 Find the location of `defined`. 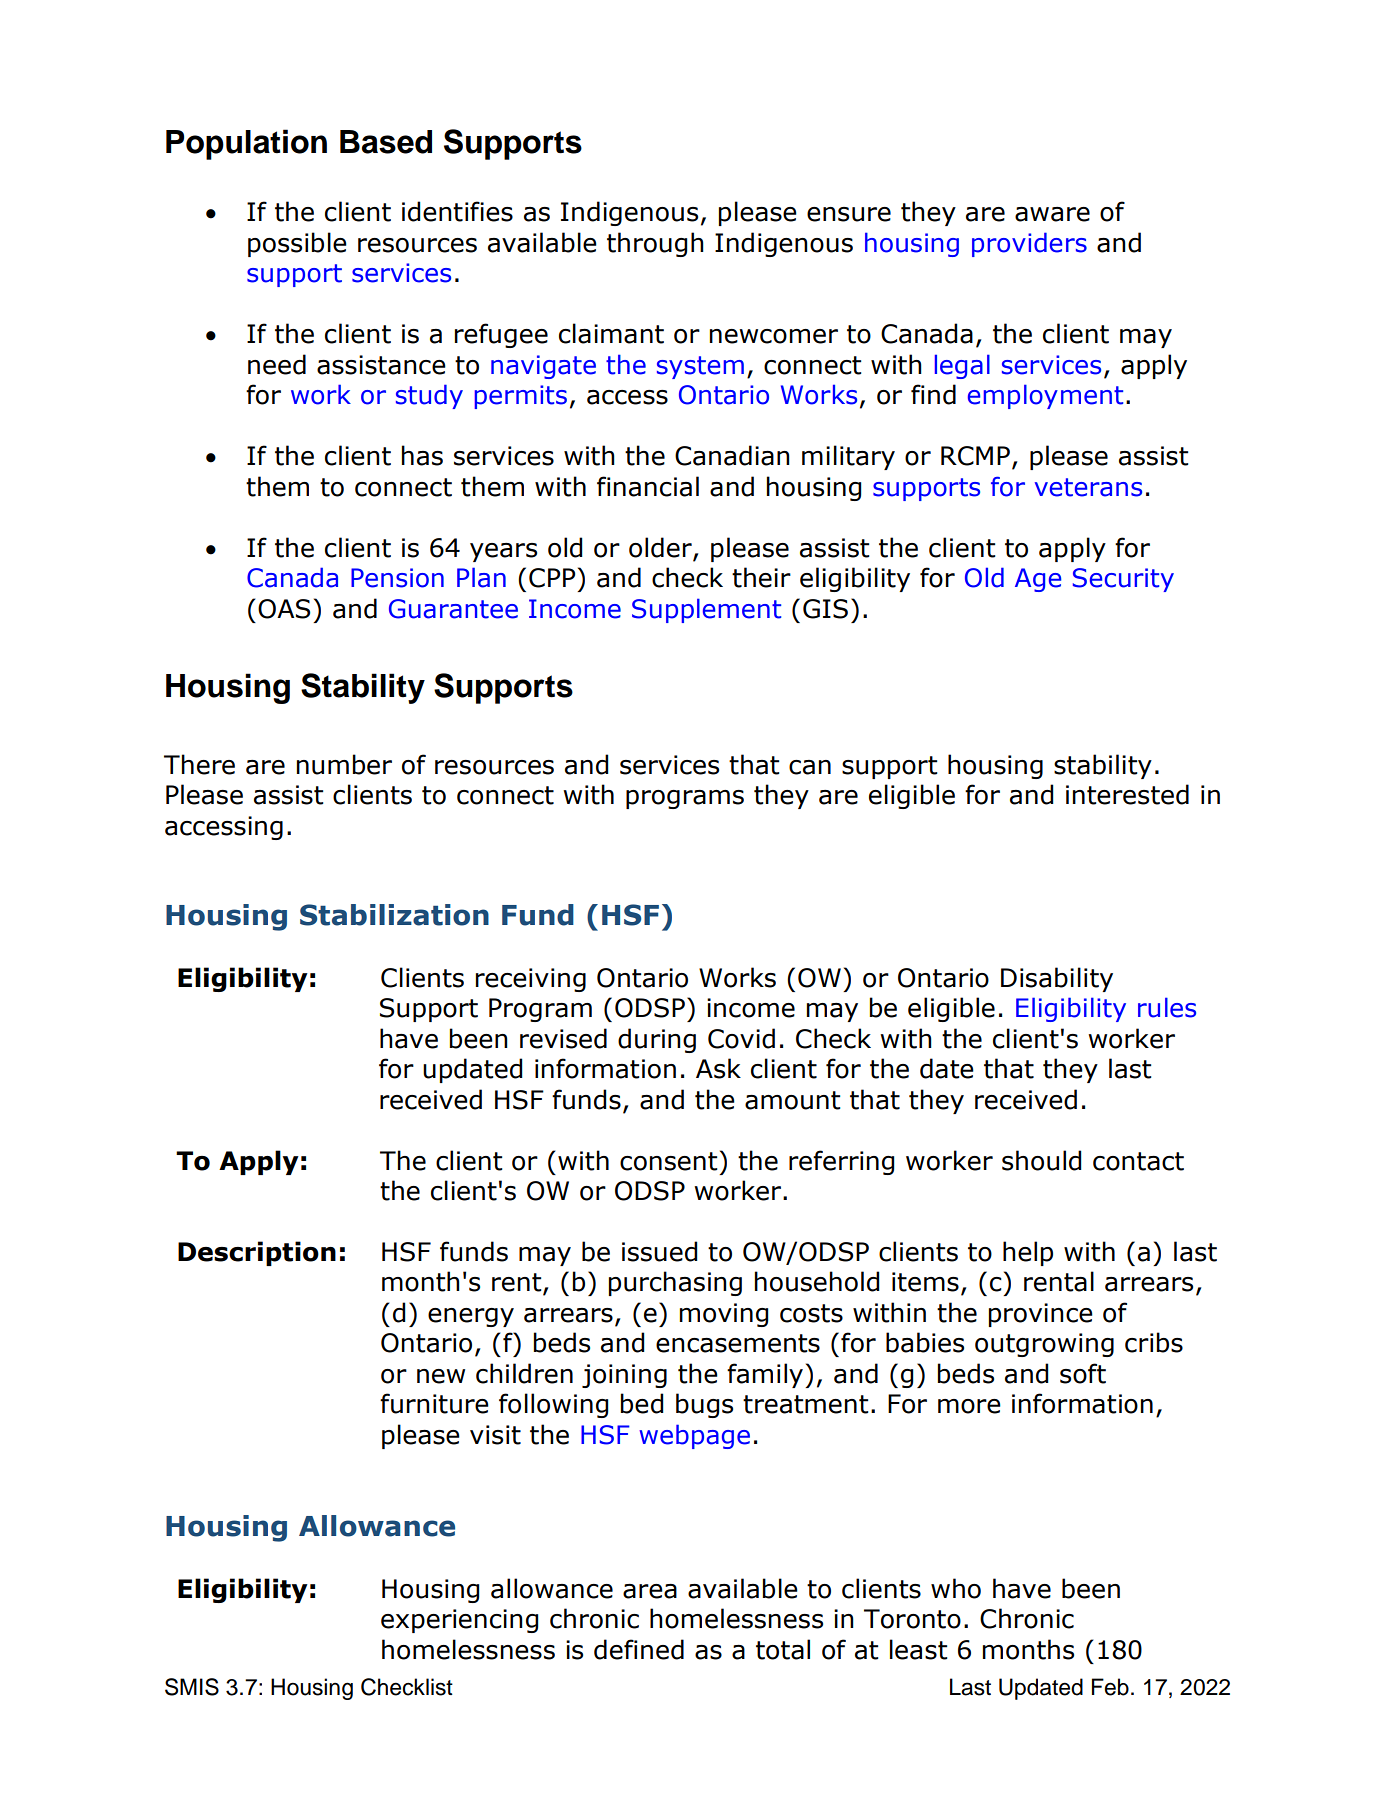

defined is located at coordinates (639, 1649).
